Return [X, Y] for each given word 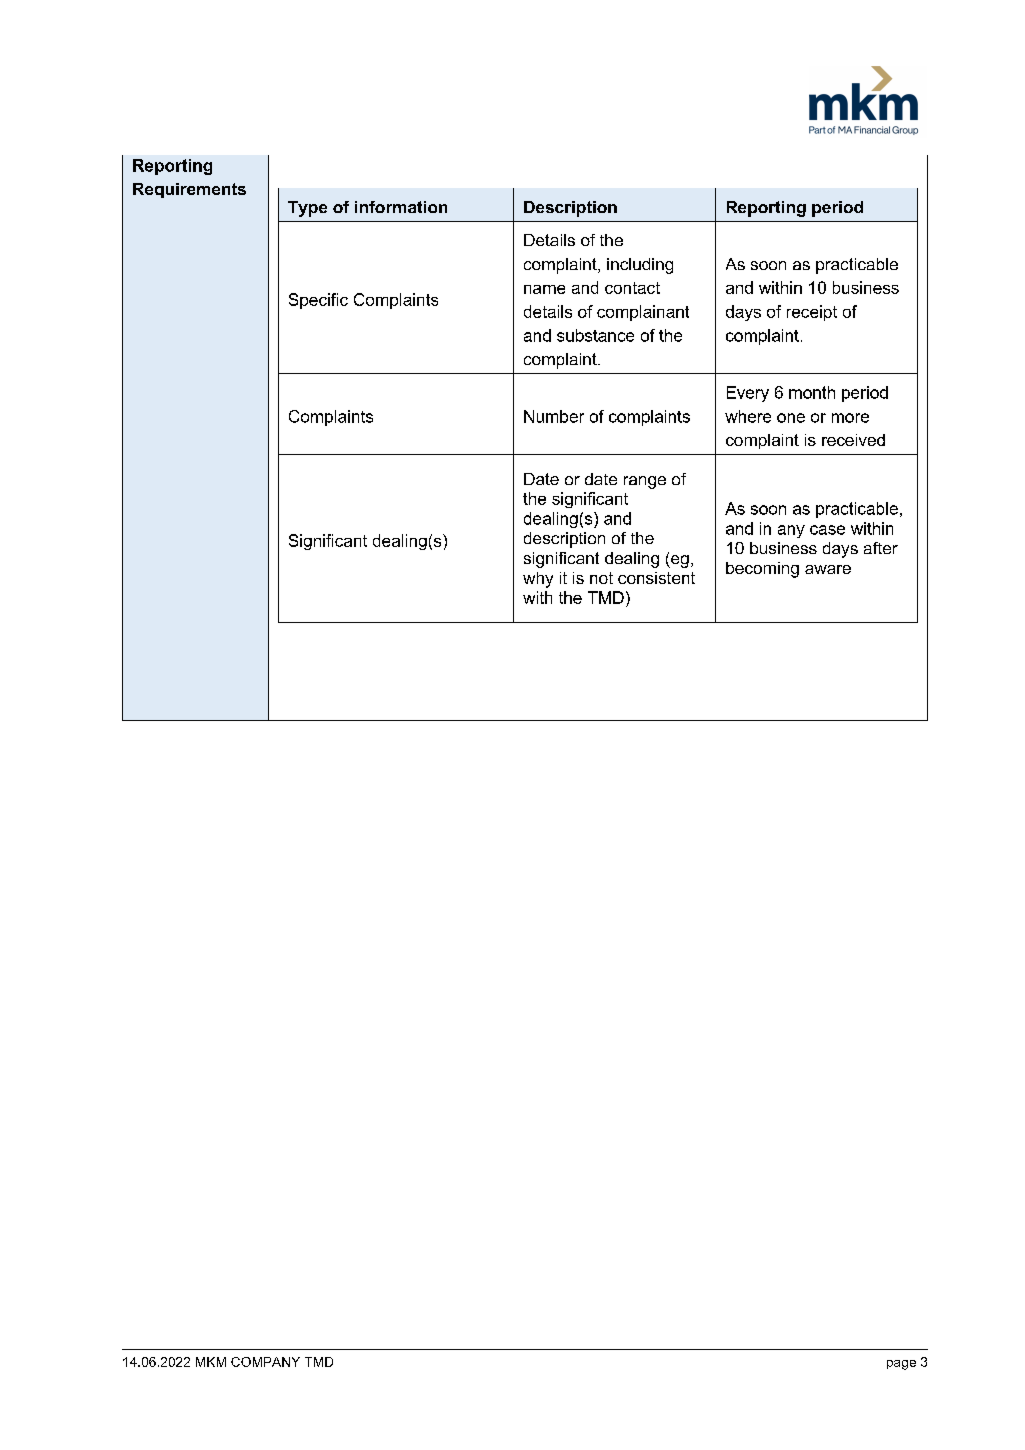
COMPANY [265, 1362]
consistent [656, 578]
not [601, 578]
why [538, 580]
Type [307, 209]
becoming [762, 570]
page [901, 1365]
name [544, 289]
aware [828, 569]
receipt [812, 313]
